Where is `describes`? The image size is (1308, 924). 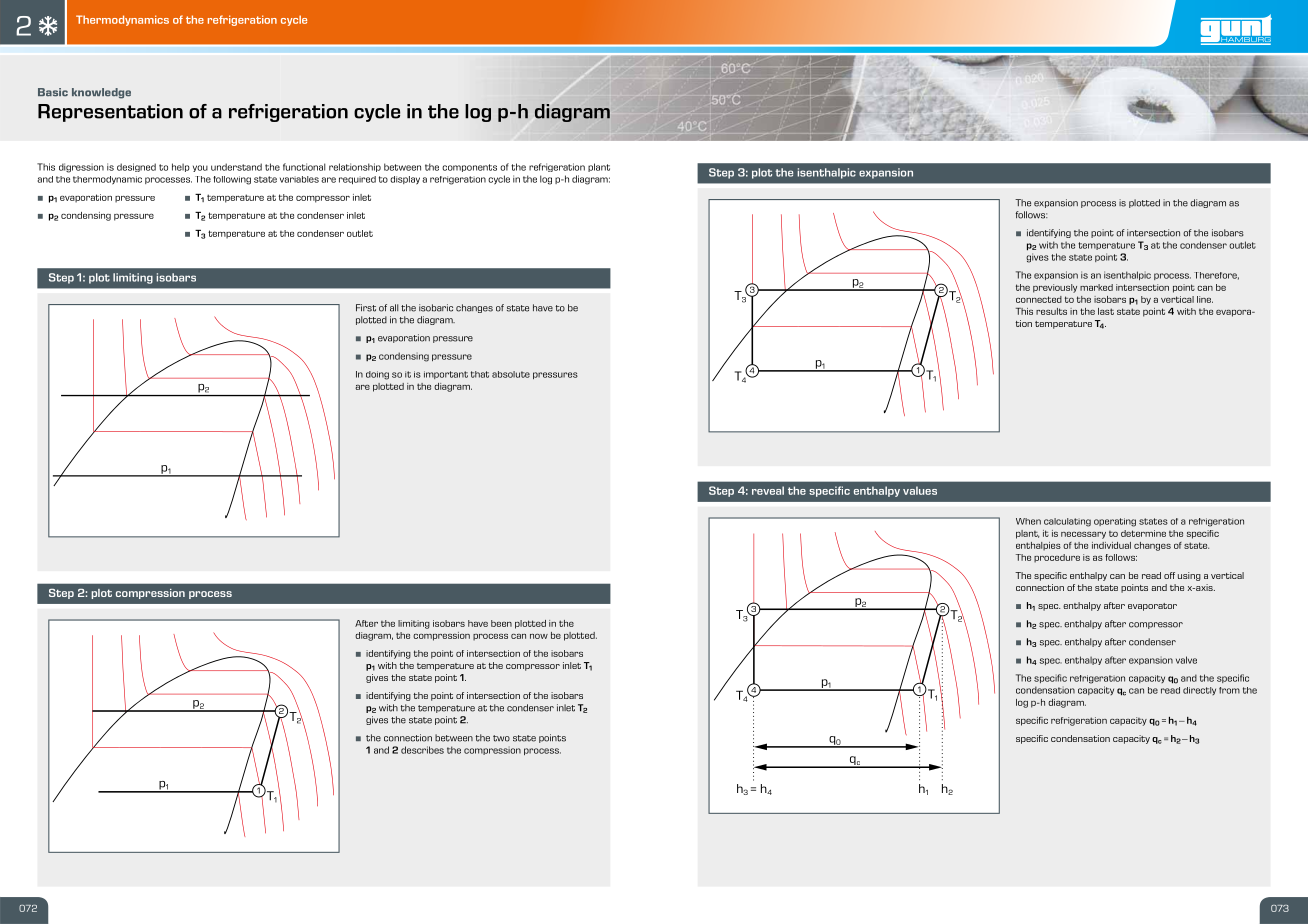
describes is located at coordinates (422, 750).
